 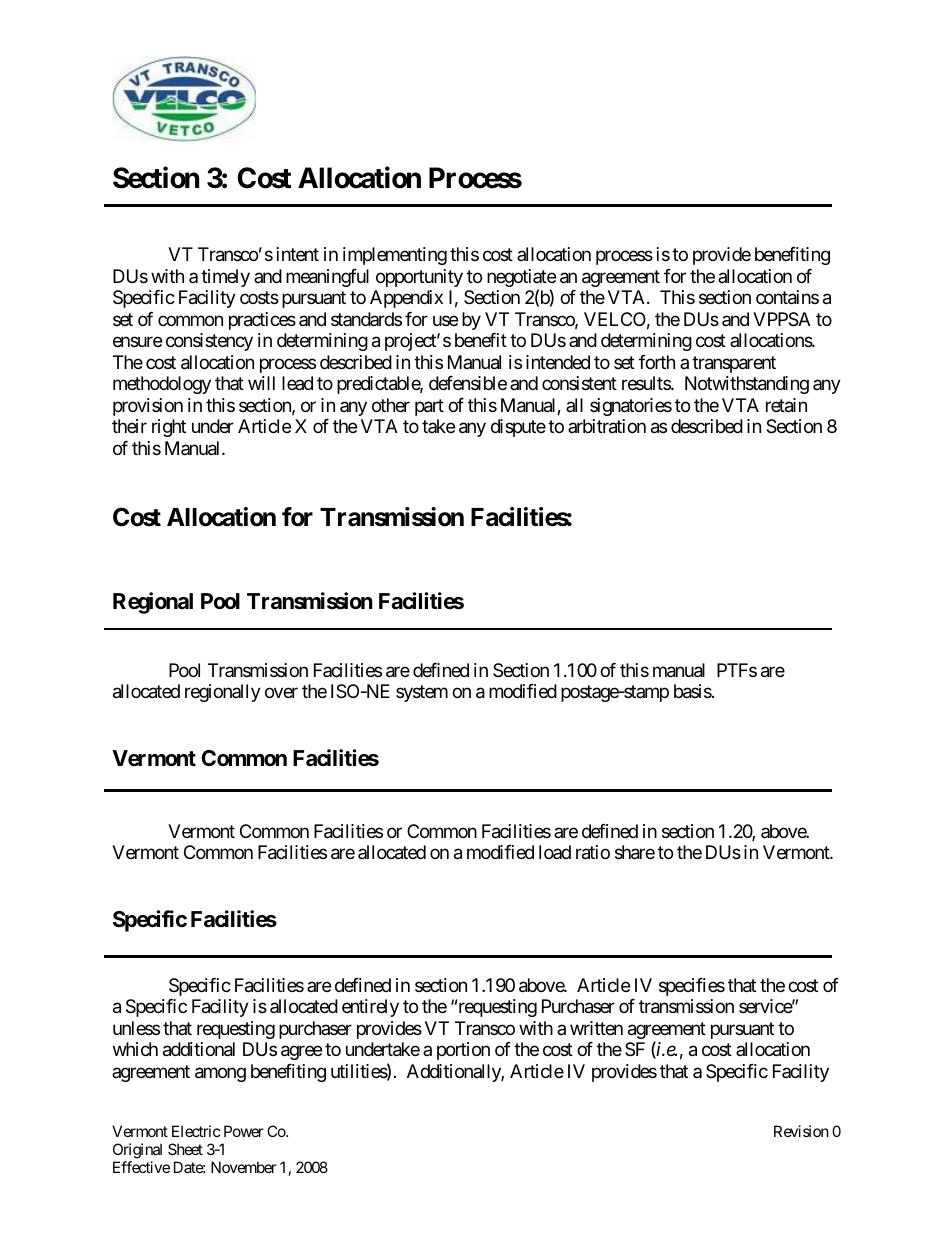 What do you see at coordinates (196, 1131) in the document?
I see `Electric` at bounding box center [196, 1131].
